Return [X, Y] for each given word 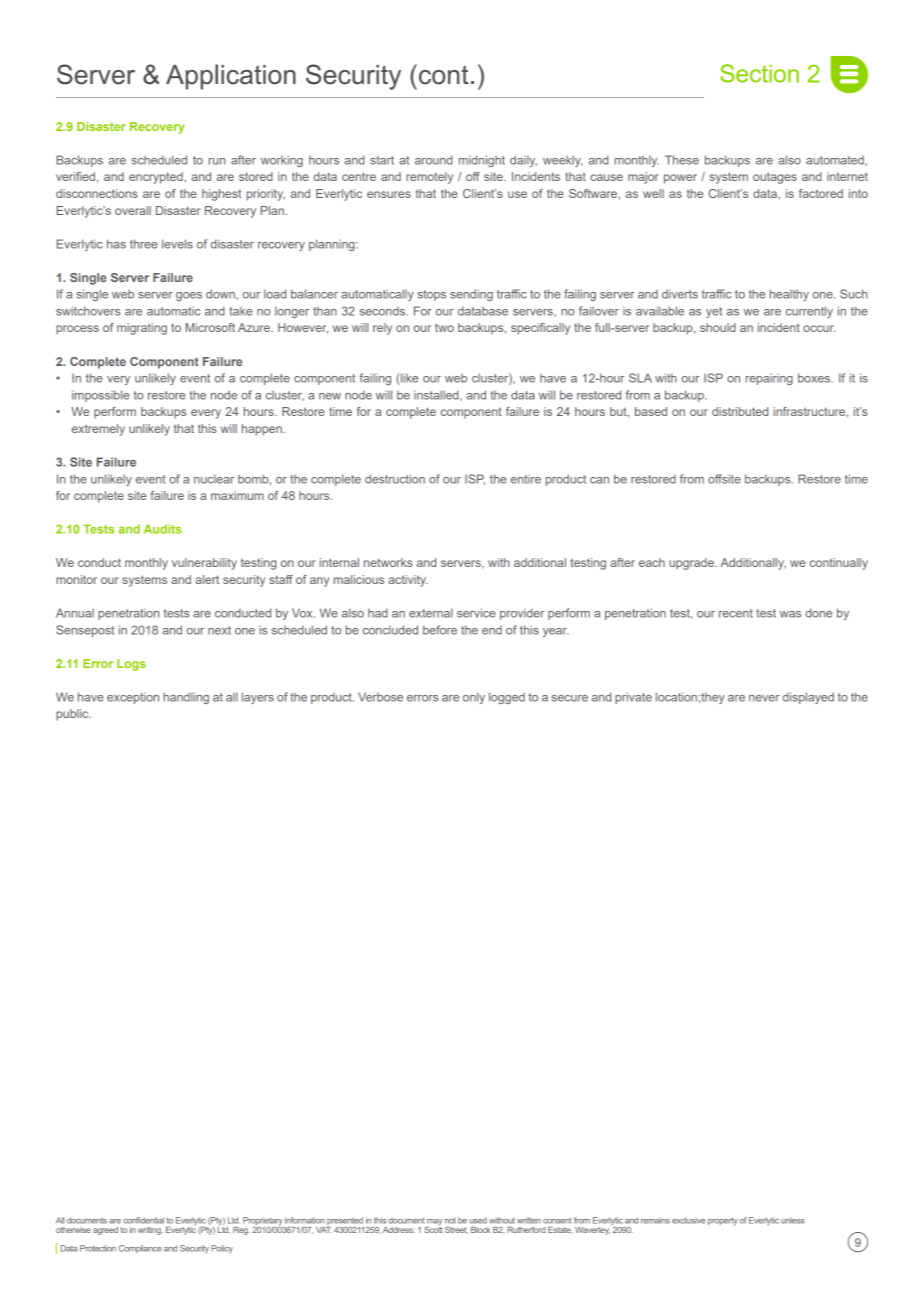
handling [186, 698]
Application [231, 77]
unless [793, 1220]
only [474, 698]
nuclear [214, 479]
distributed [740, 411]
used [478, 1220]
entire [526, 479]
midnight [482, 161]
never [764, 698]
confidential [143, 1220]
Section [759, 73]
